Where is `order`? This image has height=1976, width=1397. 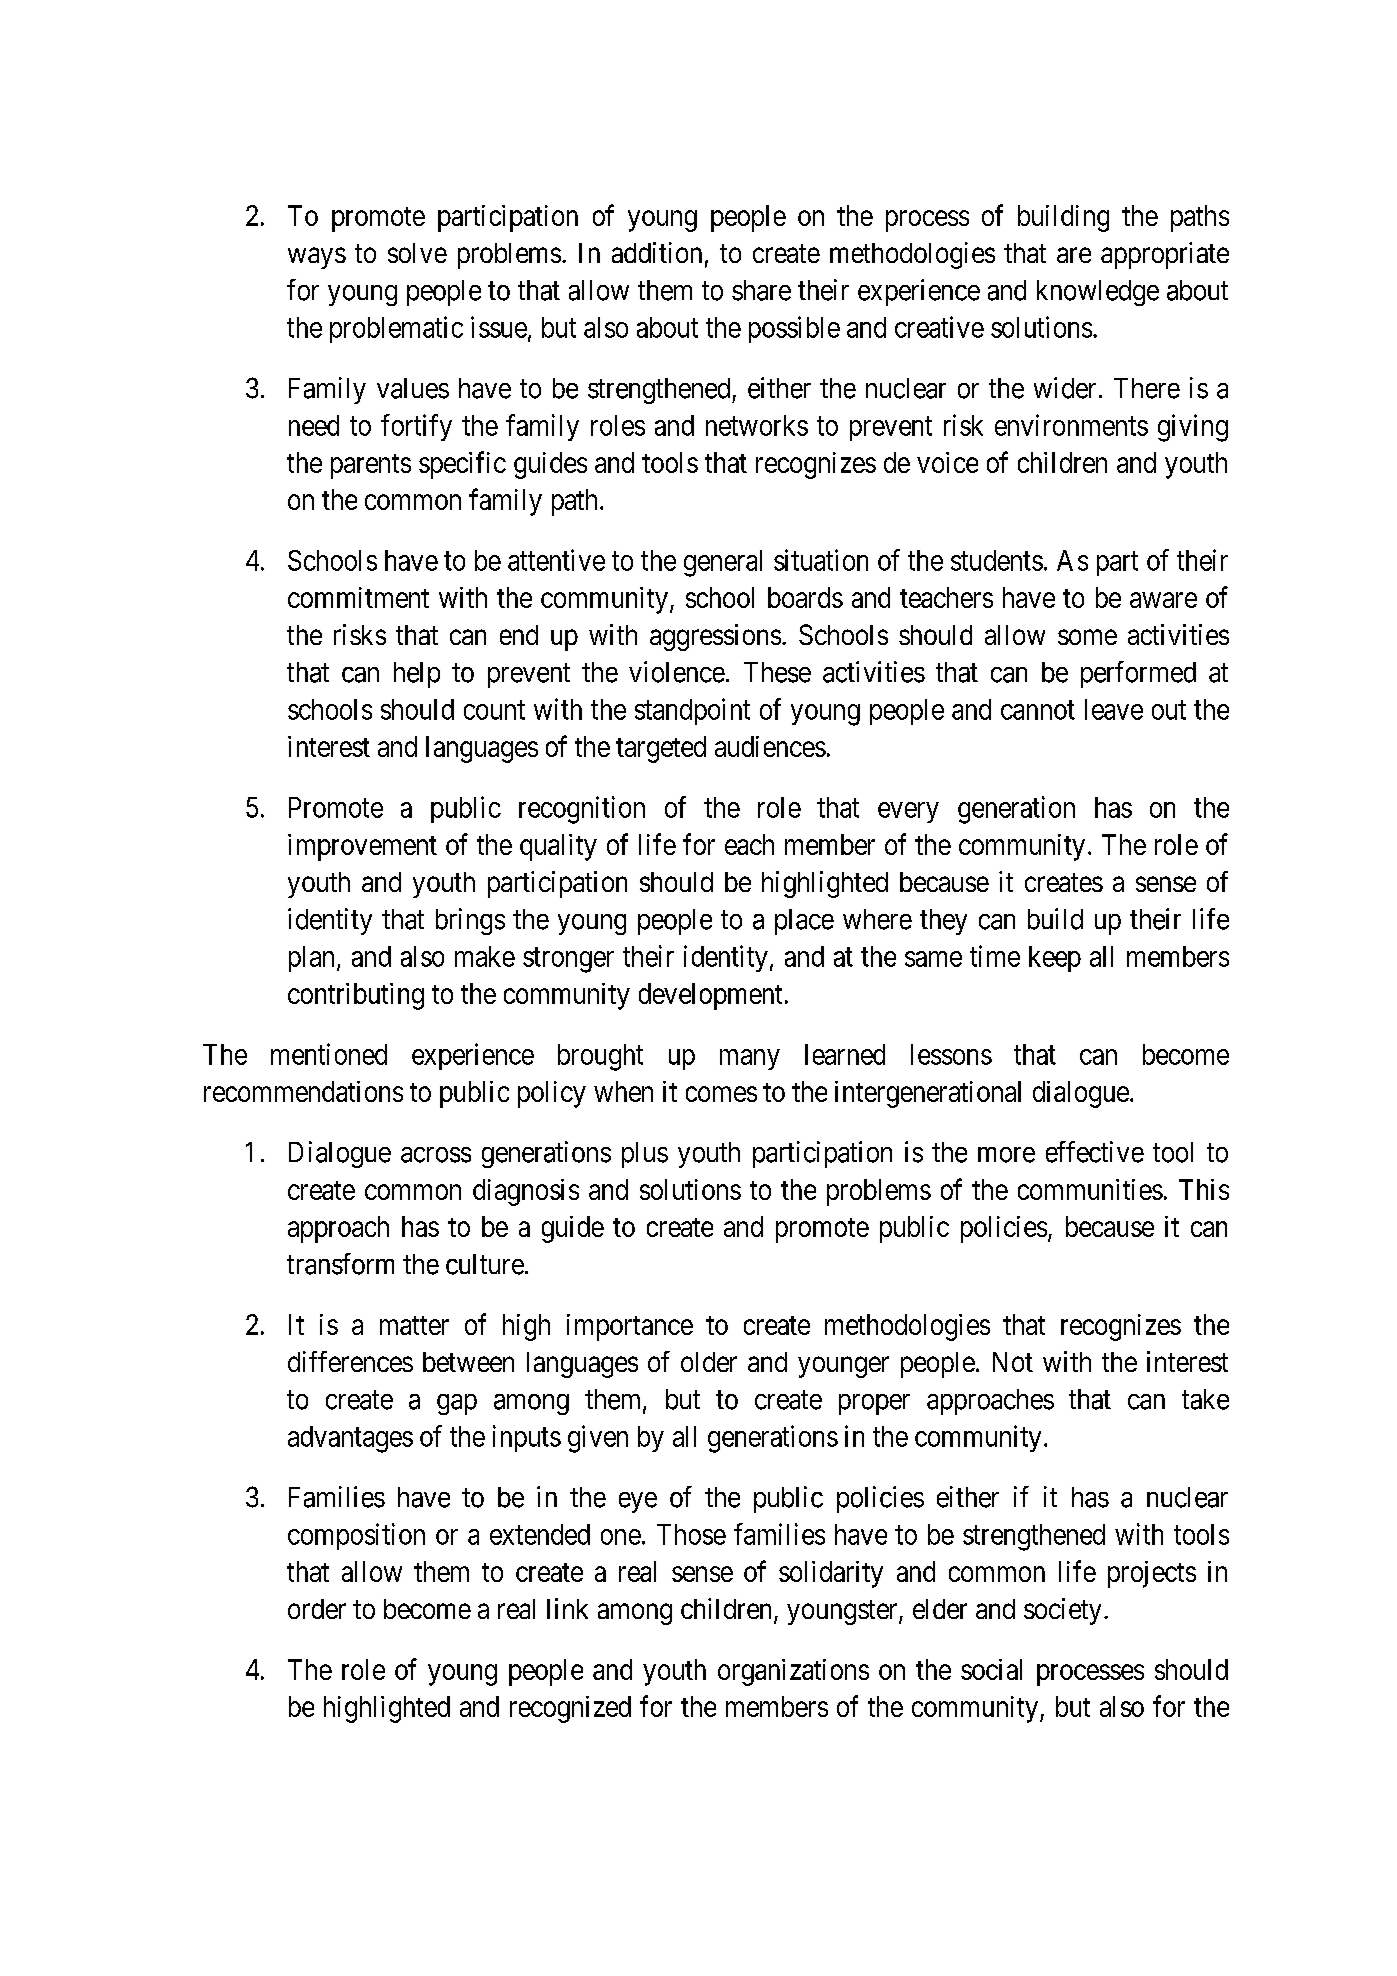 order is located at coordinates (317, 1609).
